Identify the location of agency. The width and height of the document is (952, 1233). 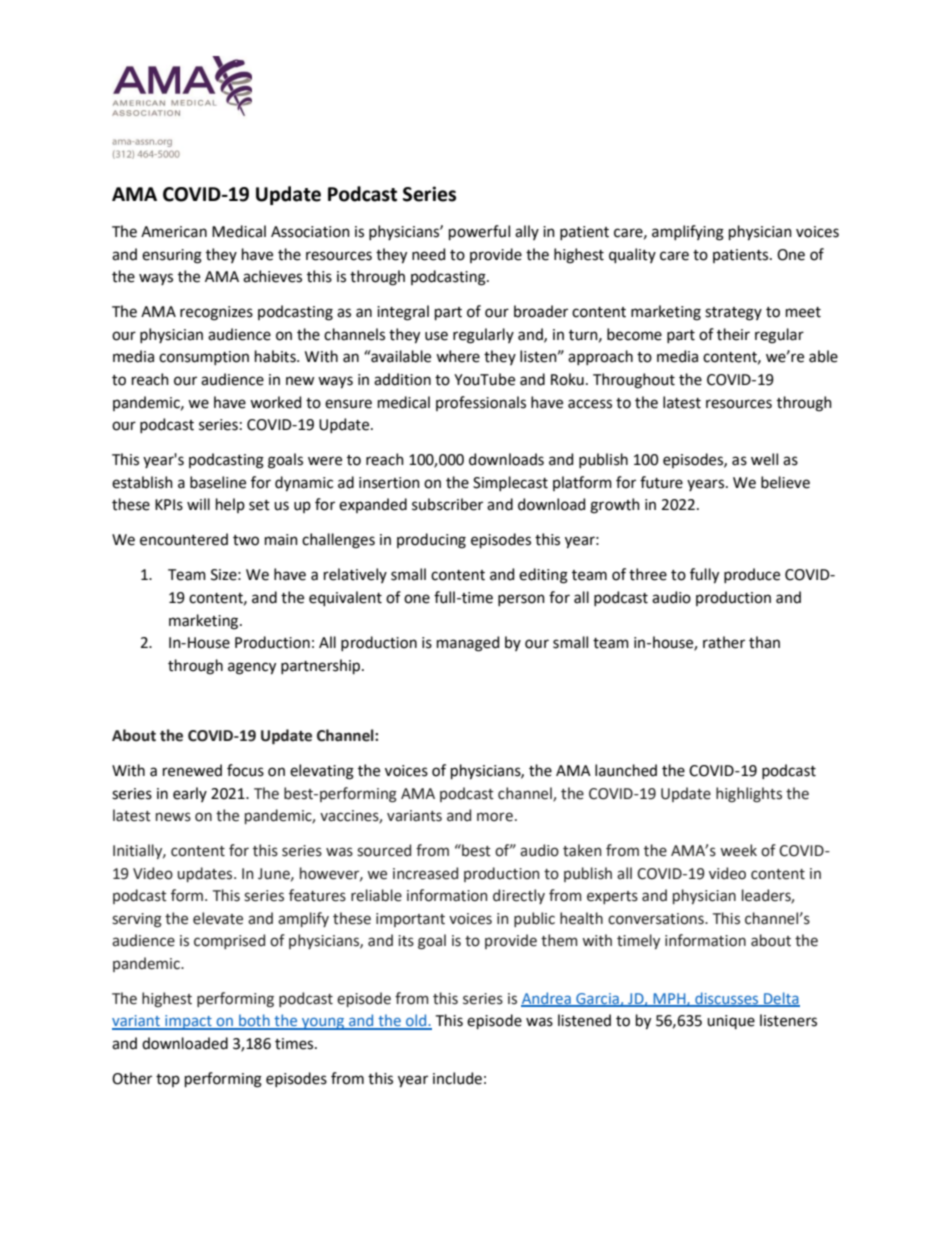
(252, 668).
